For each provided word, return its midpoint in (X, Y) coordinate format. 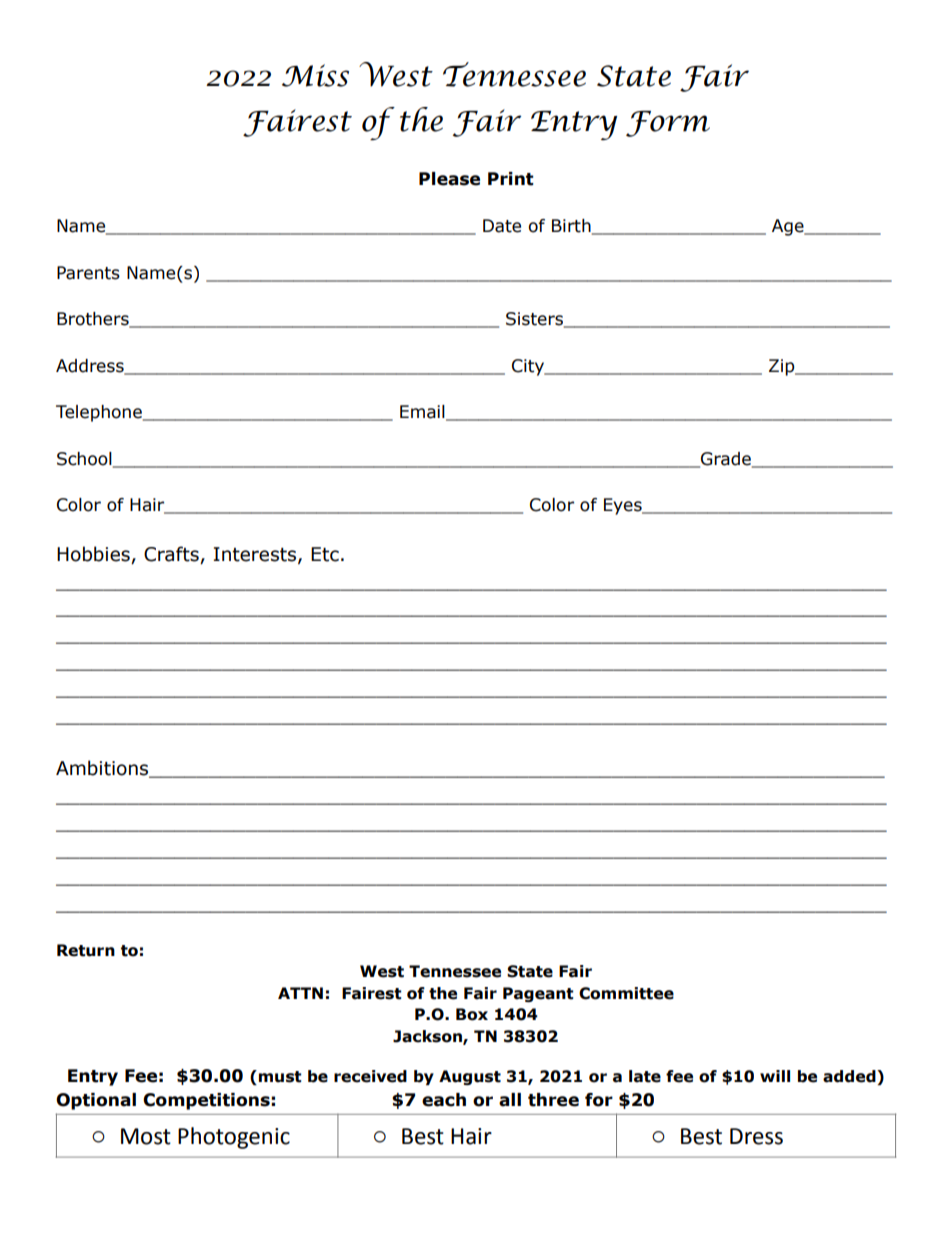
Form (668, 124)
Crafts (171, 554)
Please (449, 179)
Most (146, 1136)
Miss (315, 75)
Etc (325, 554)
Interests (256, 555)
